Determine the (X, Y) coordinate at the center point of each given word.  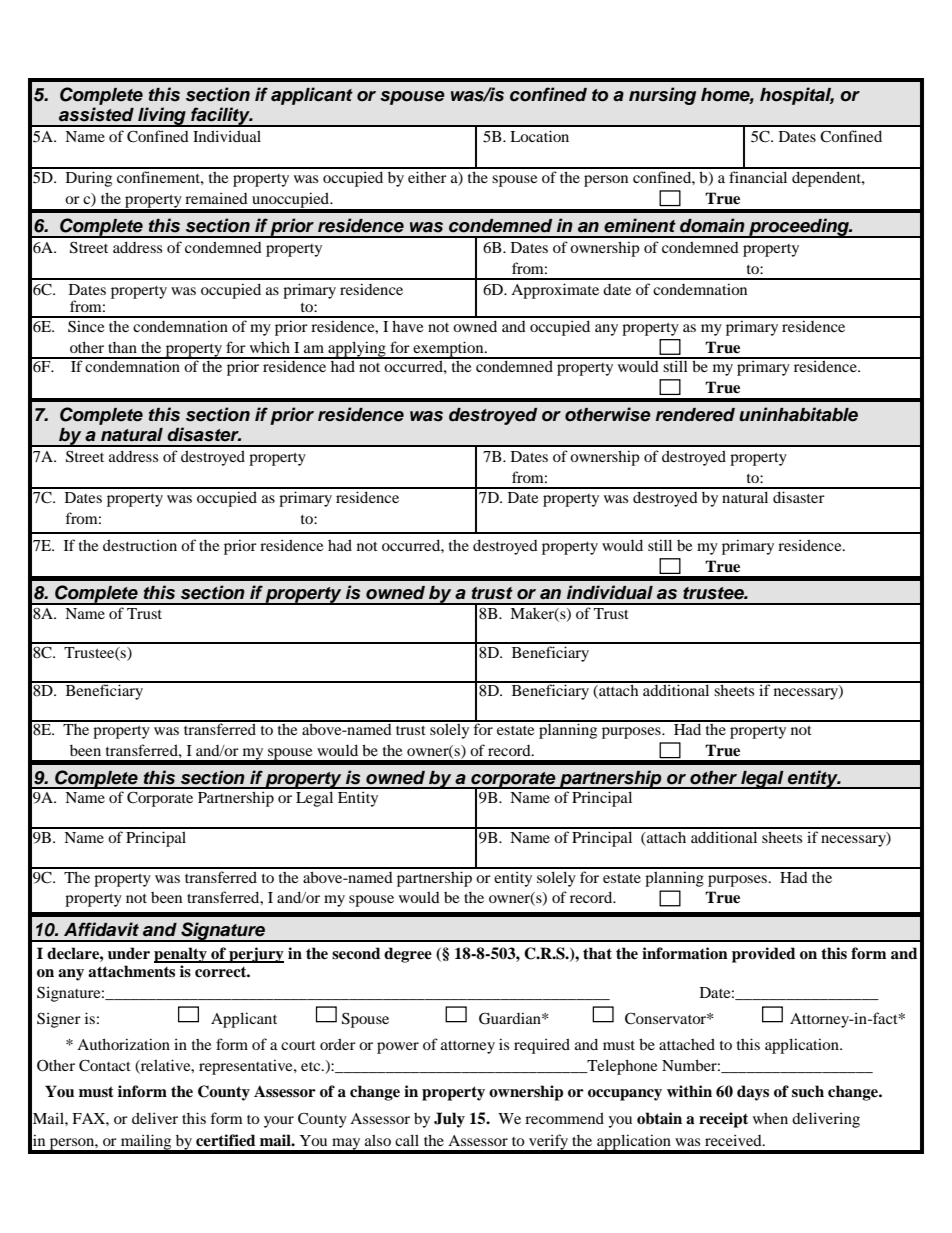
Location (539, 136)
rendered (695, 415)
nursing (662, 96)
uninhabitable (798, 414)
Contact (105, 1065)
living (162, 117)
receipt (723, 1120)
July (449, 1120)
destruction (140, 545)
